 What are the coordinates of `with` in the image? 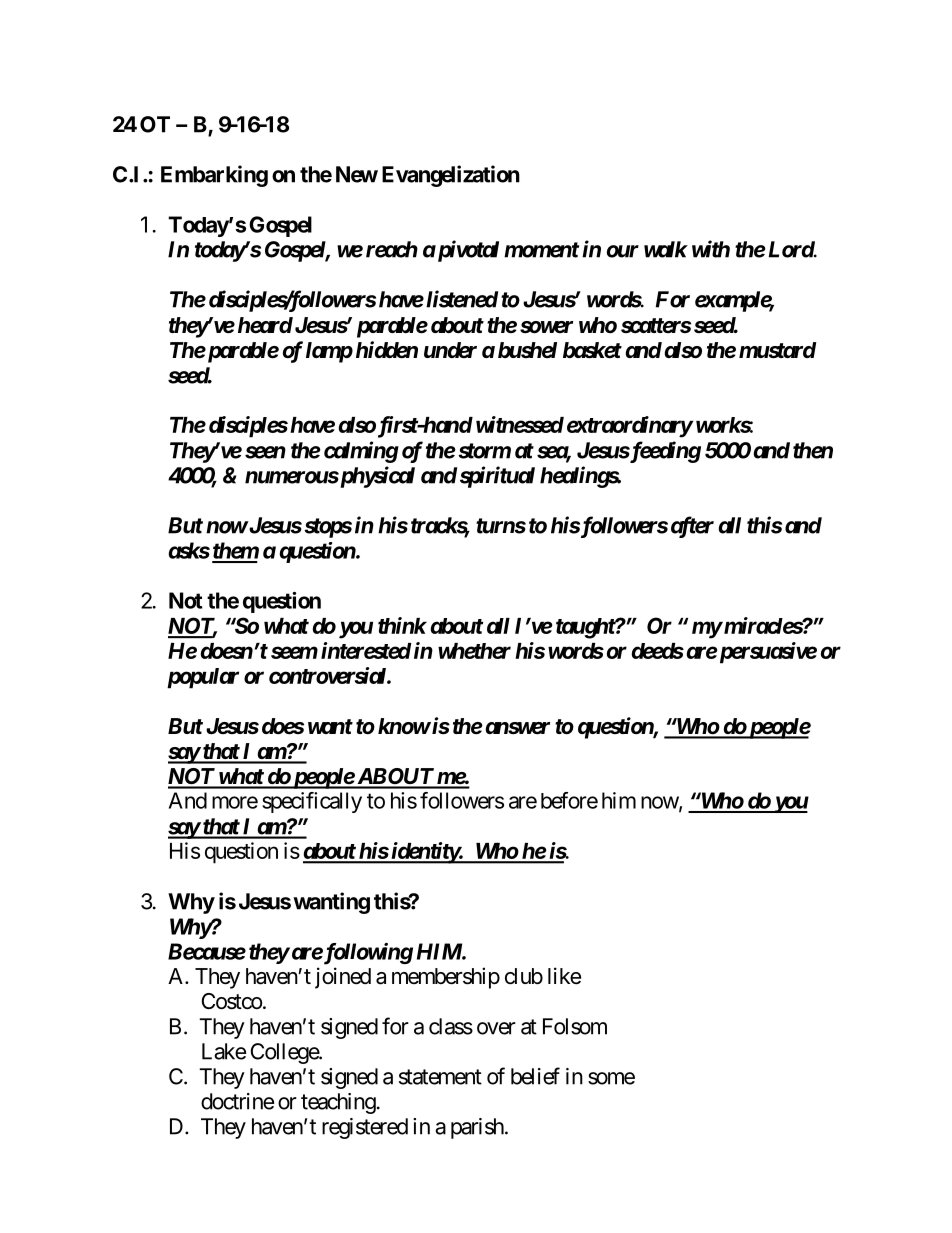 It's located at (711, 249).
